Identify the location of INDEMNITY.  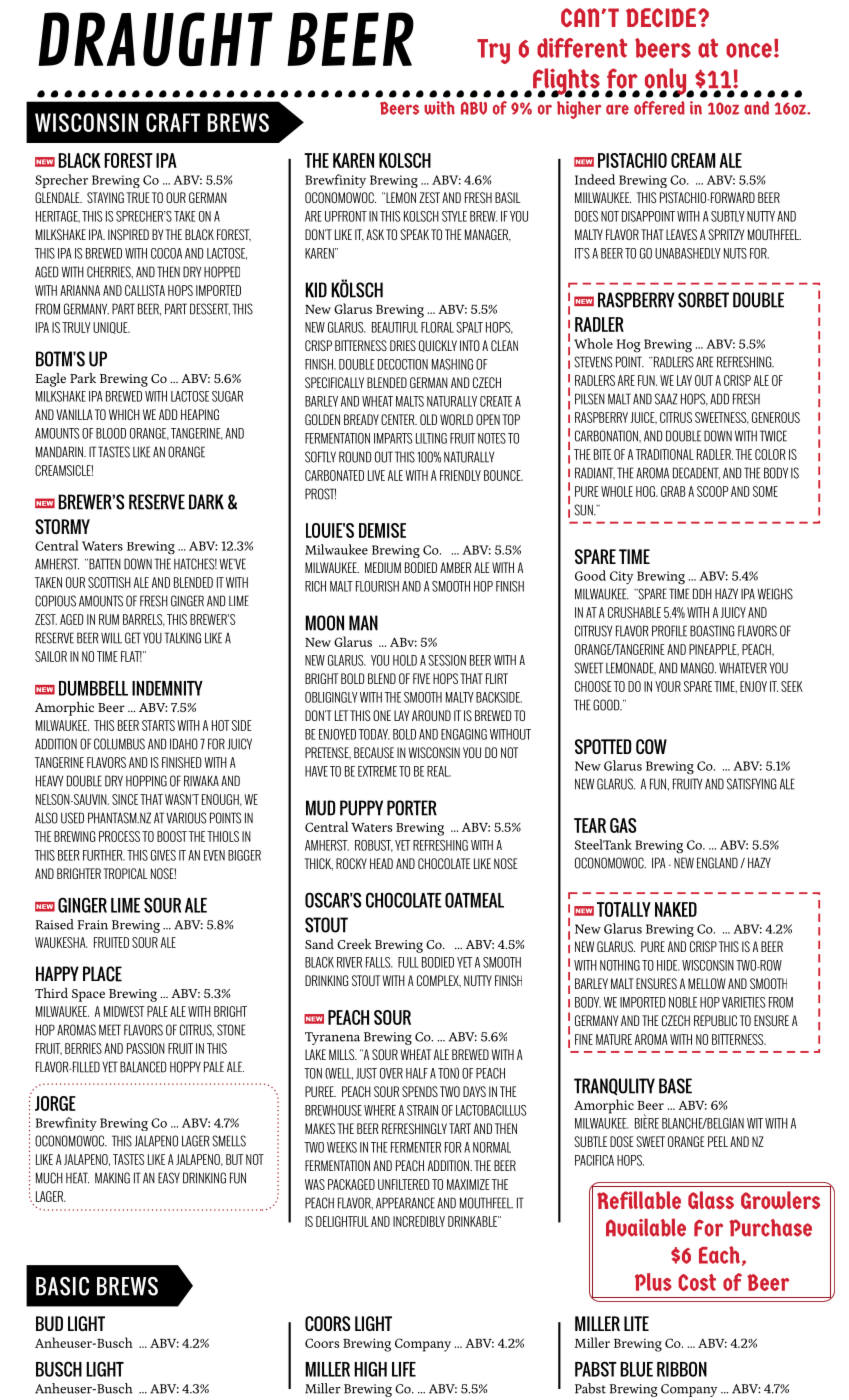
(167, 688).
